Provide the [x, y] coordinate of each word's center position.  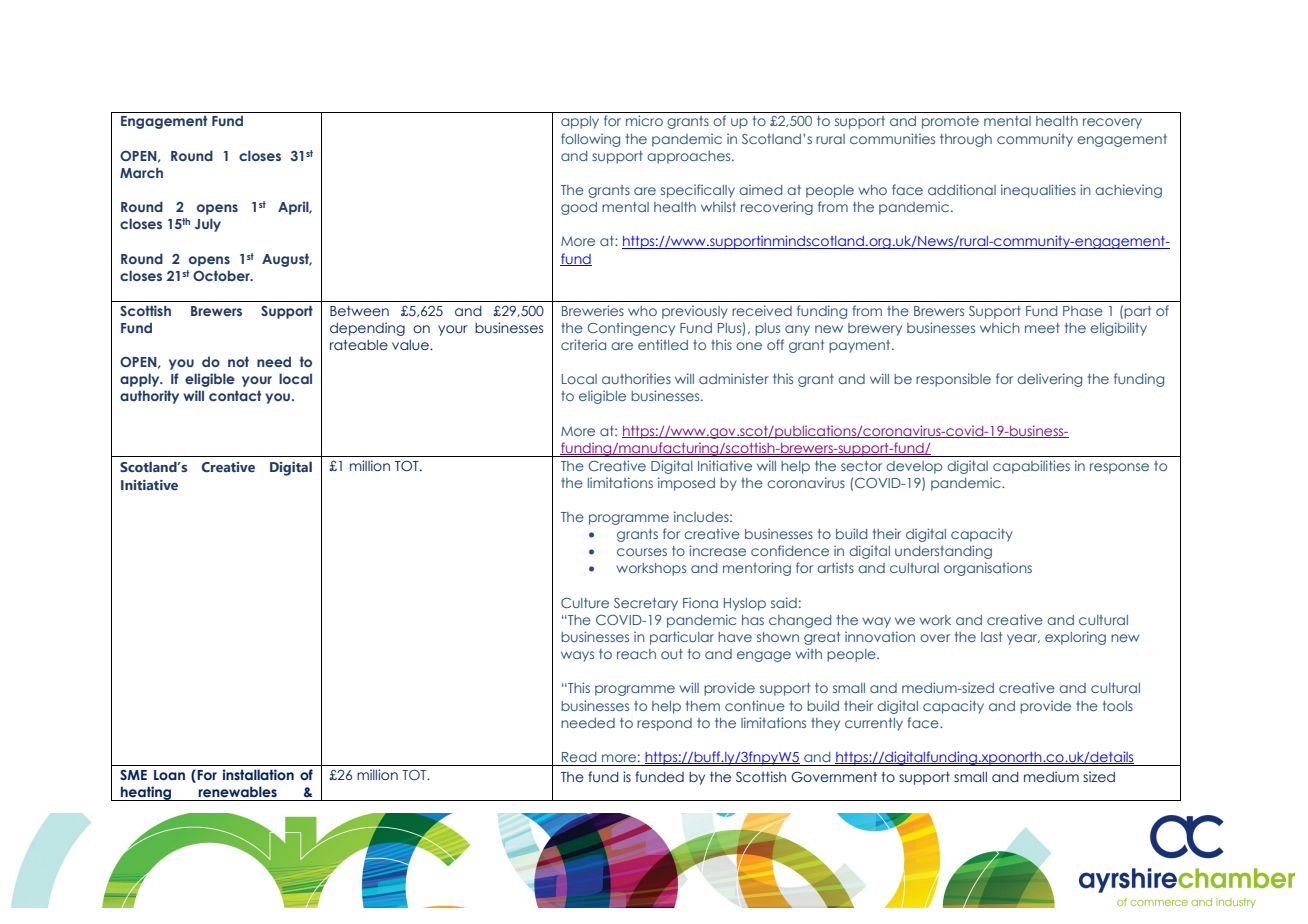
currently [874, 724]
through [966, 140]
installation [258, 774]
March [141, 172]
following [590, 140]
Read [579, 757]
